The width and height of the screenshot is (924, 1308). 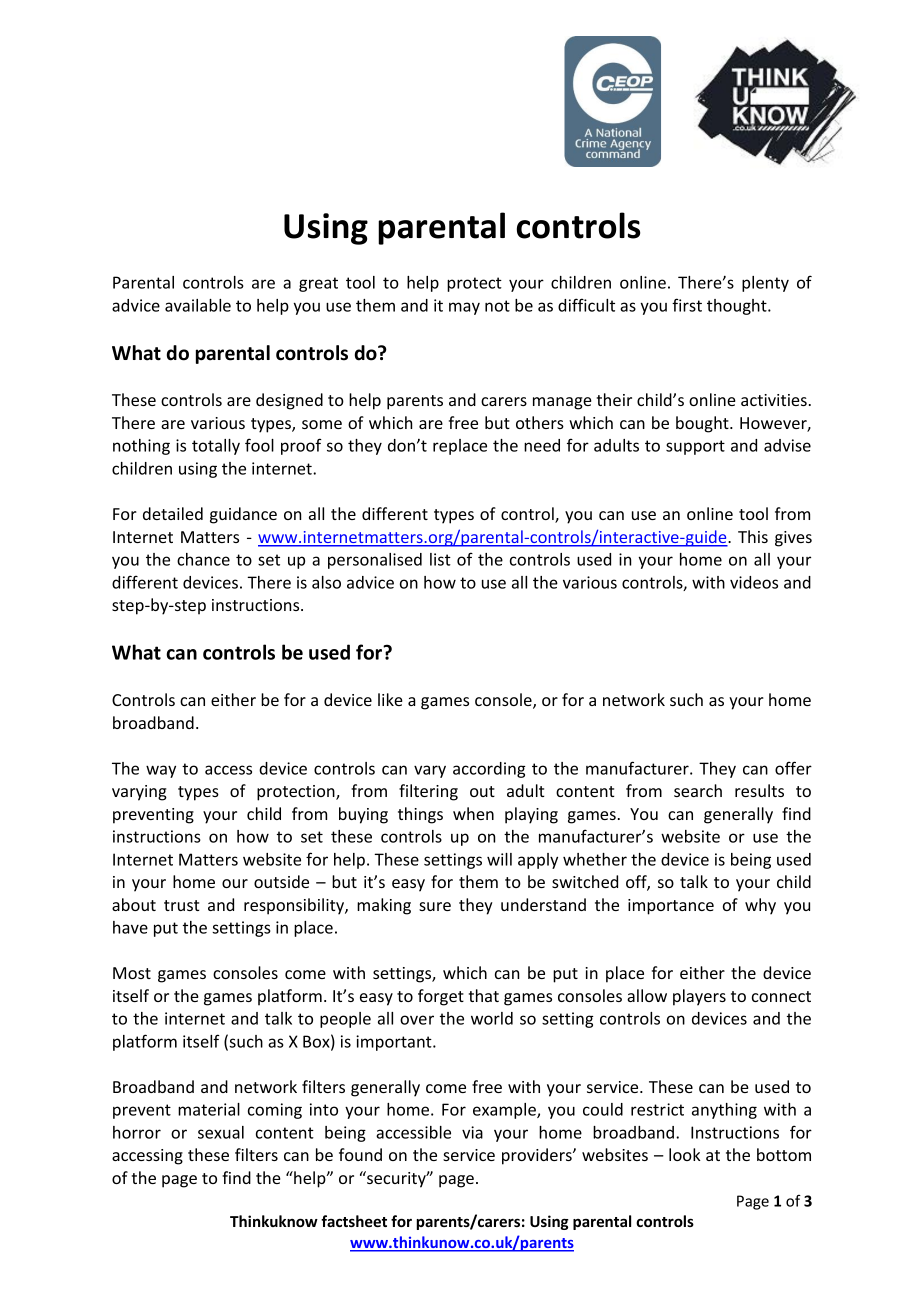 What do you see at coordinates (221, 1132) in the screenshot?
I see `sexual` at bounding box center [221, 1132].
